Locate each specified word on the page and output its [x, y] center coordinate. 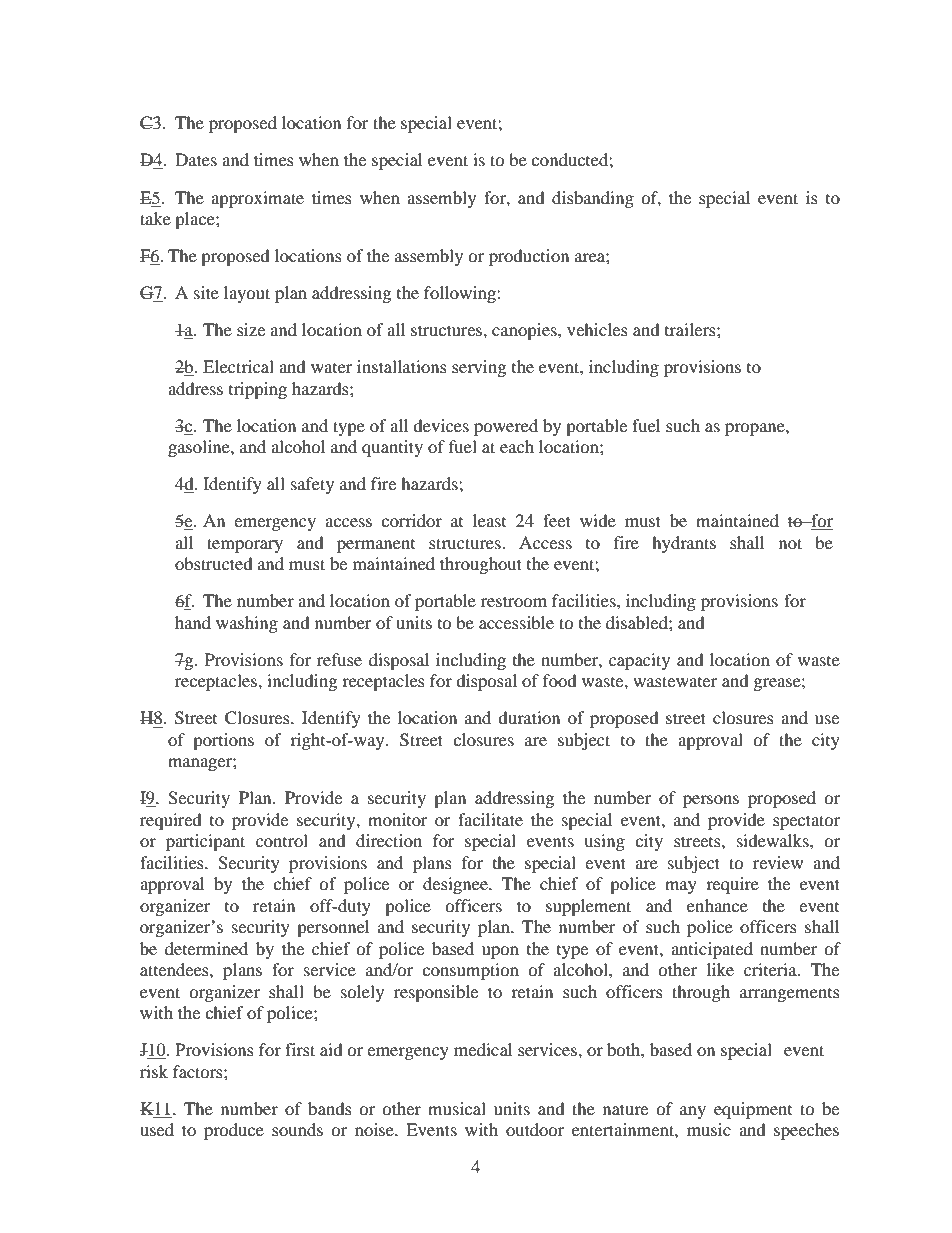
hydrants [684, 544]
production [529, 257]
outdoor [535, 1129]
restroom [514, 601]
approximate [257, 199]
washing [247, 624]
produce [234, 1131]
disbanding [593, 199]
